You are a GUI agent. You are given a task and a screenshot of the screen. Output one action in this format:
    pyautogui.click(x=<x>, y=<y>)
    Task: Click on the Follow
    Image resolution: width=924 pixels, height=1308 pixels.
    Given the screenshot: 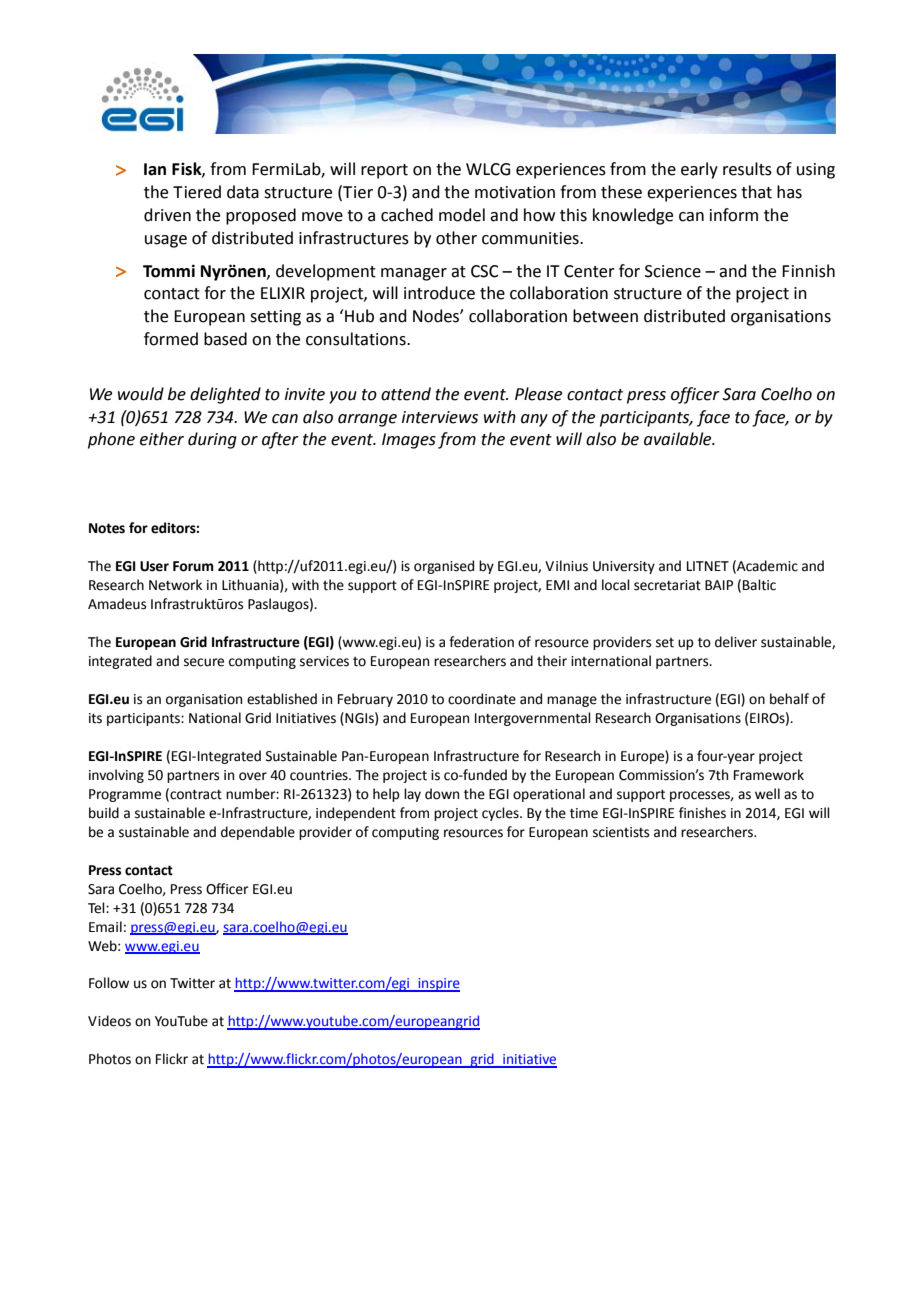 What is the action you would take?
    pyautogui.click(x=109, y=983)
